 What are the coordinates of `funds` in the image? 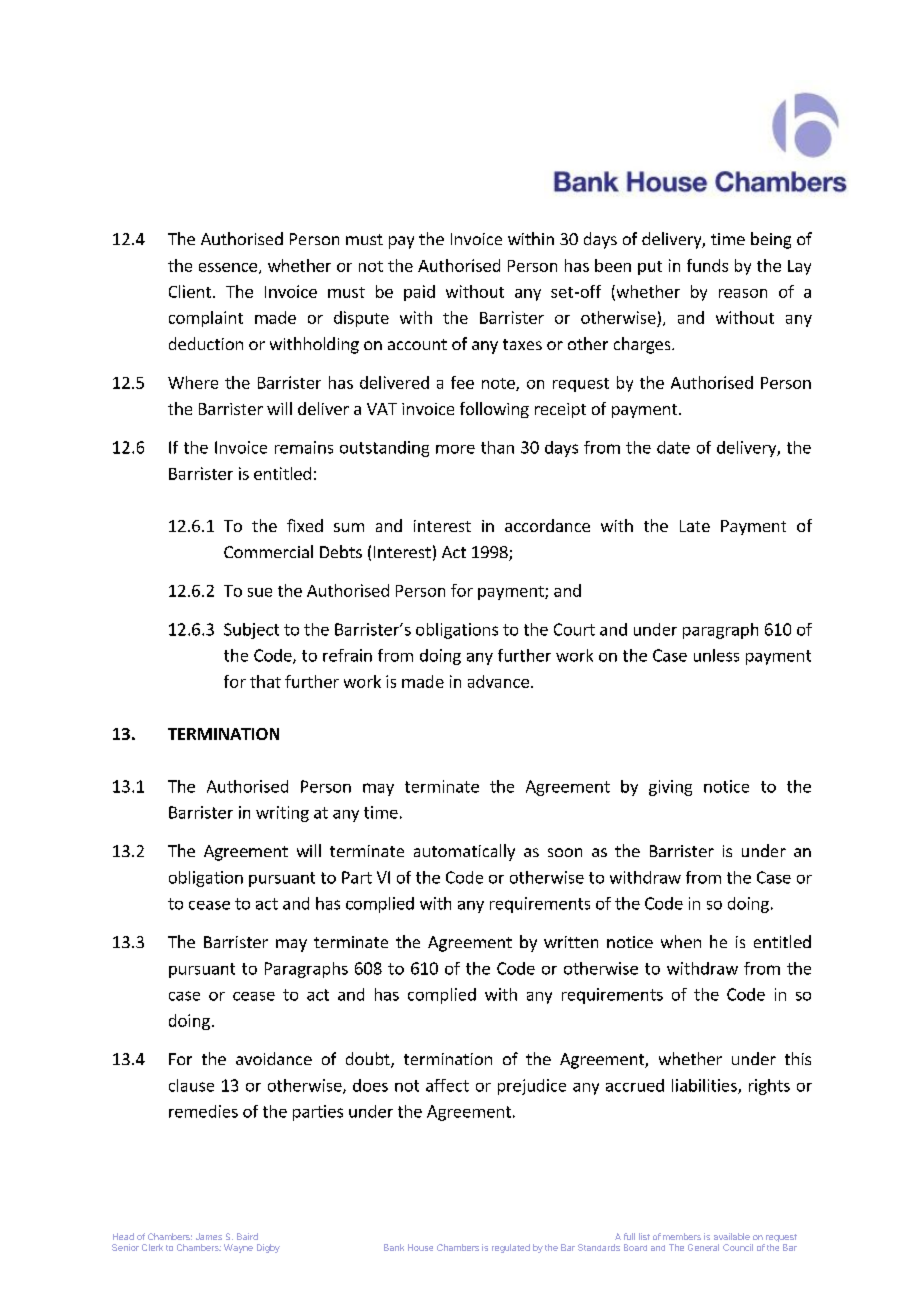 It's located at (707, 265).
